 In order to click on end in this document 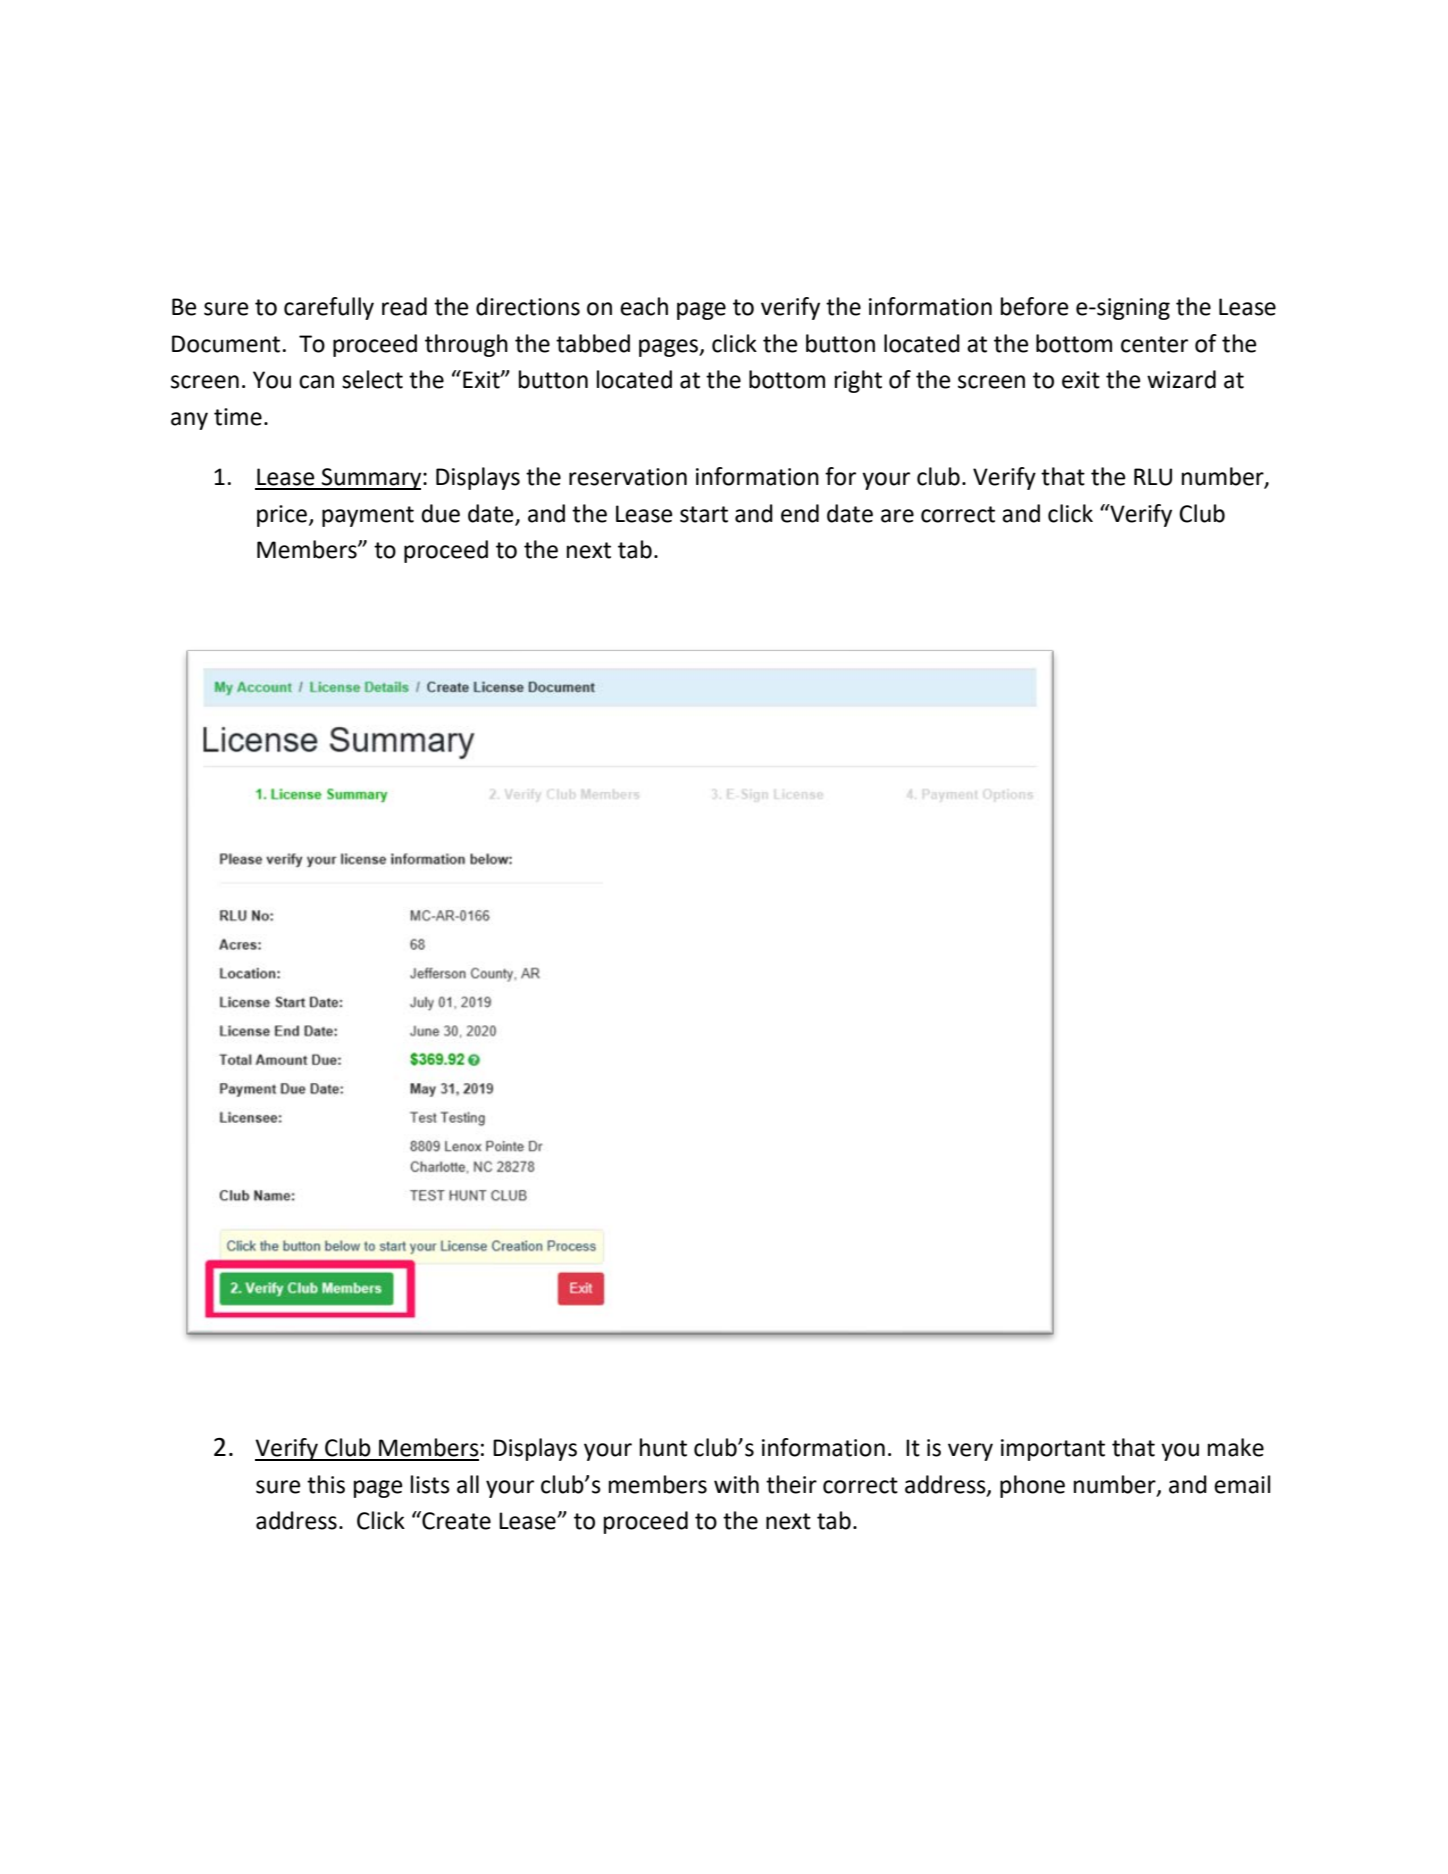, I will do `click(800, 513)`.
